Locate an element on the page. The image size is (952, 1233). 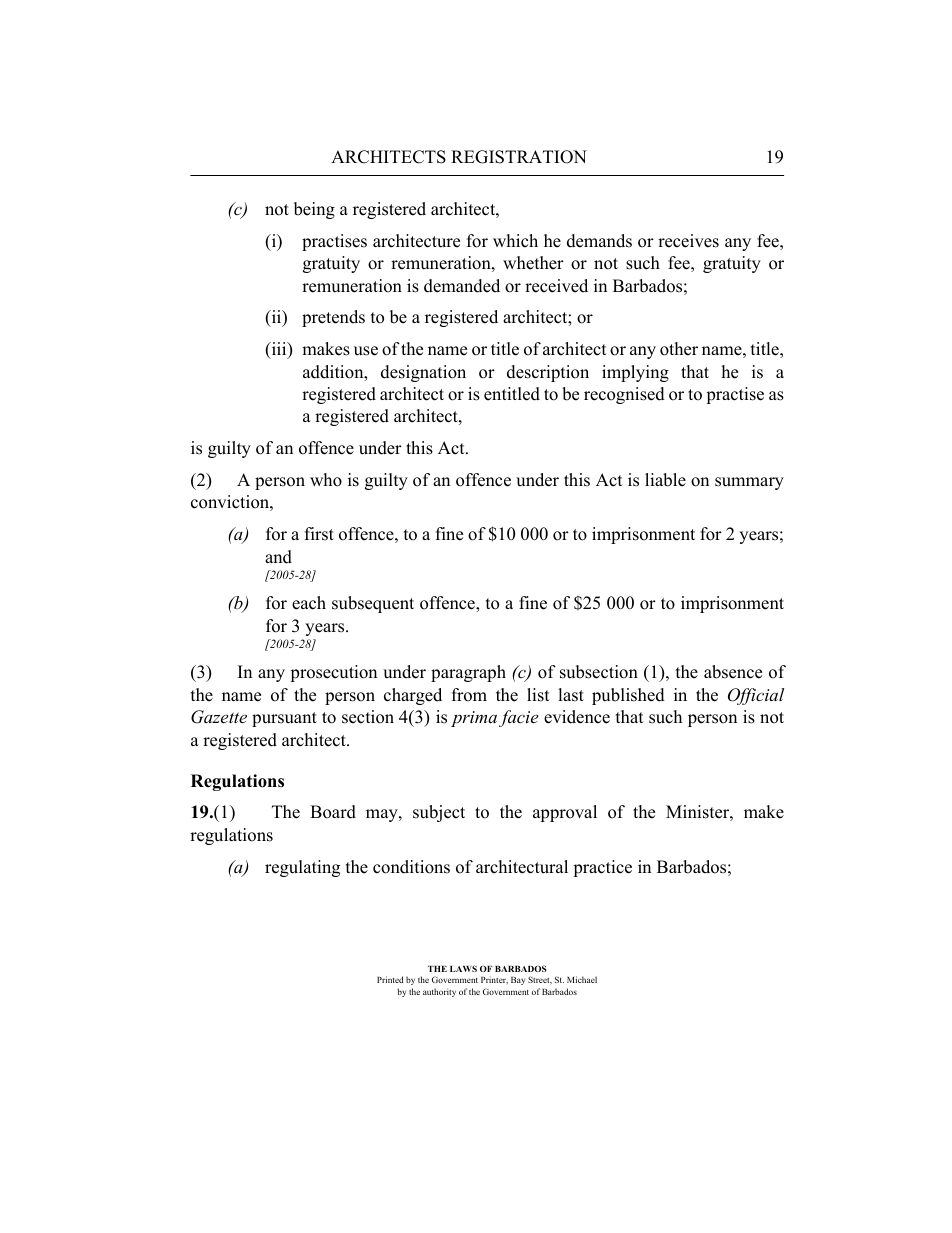
Printer is located at coordinates (494, 980).
